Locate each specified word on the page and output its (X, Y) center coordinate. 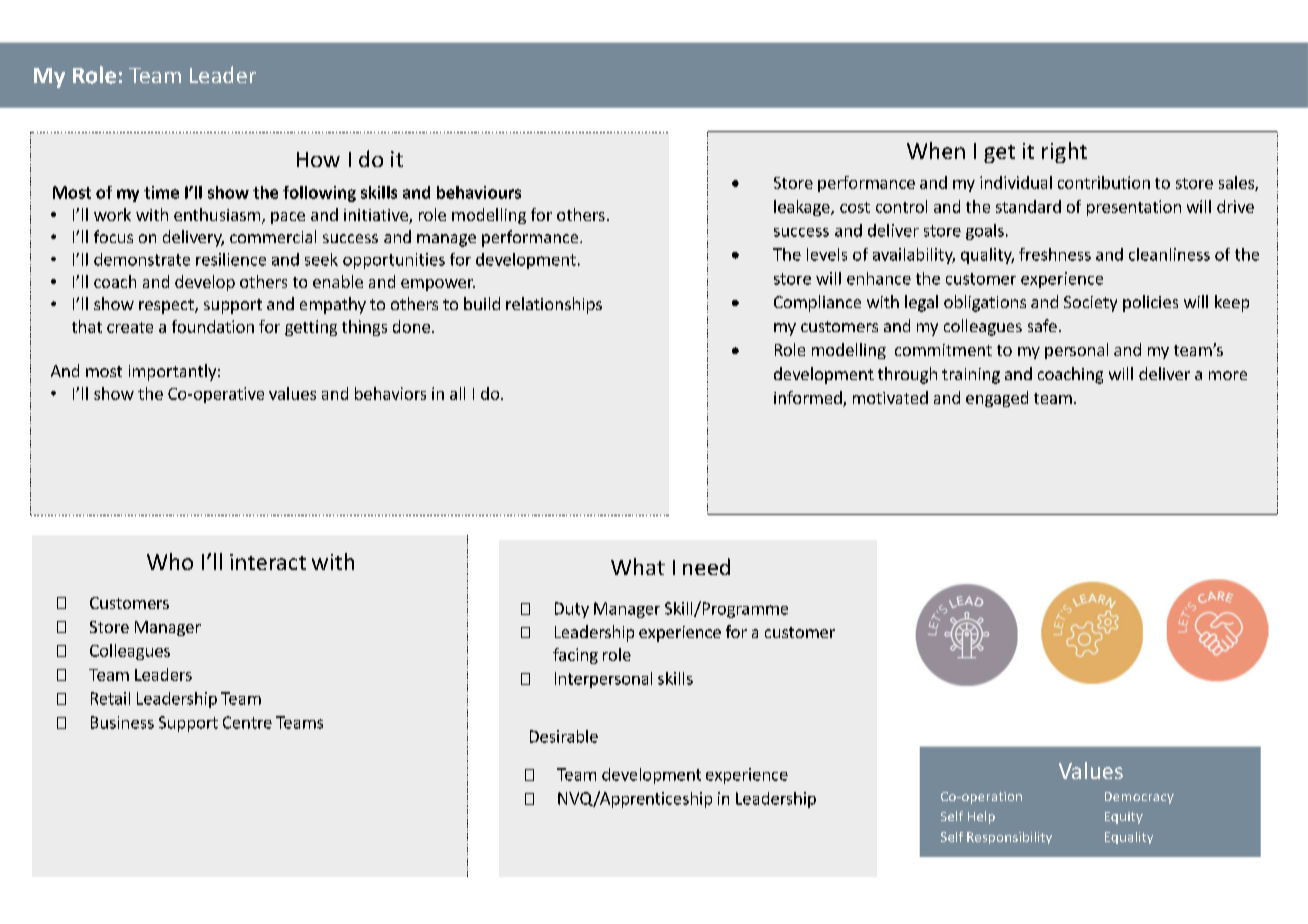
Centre (247, 722)
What (638, 566)
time (161, 192)
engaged (997, 399)
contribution (1104, 182)
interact (268, 562)
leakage (803, 208)
